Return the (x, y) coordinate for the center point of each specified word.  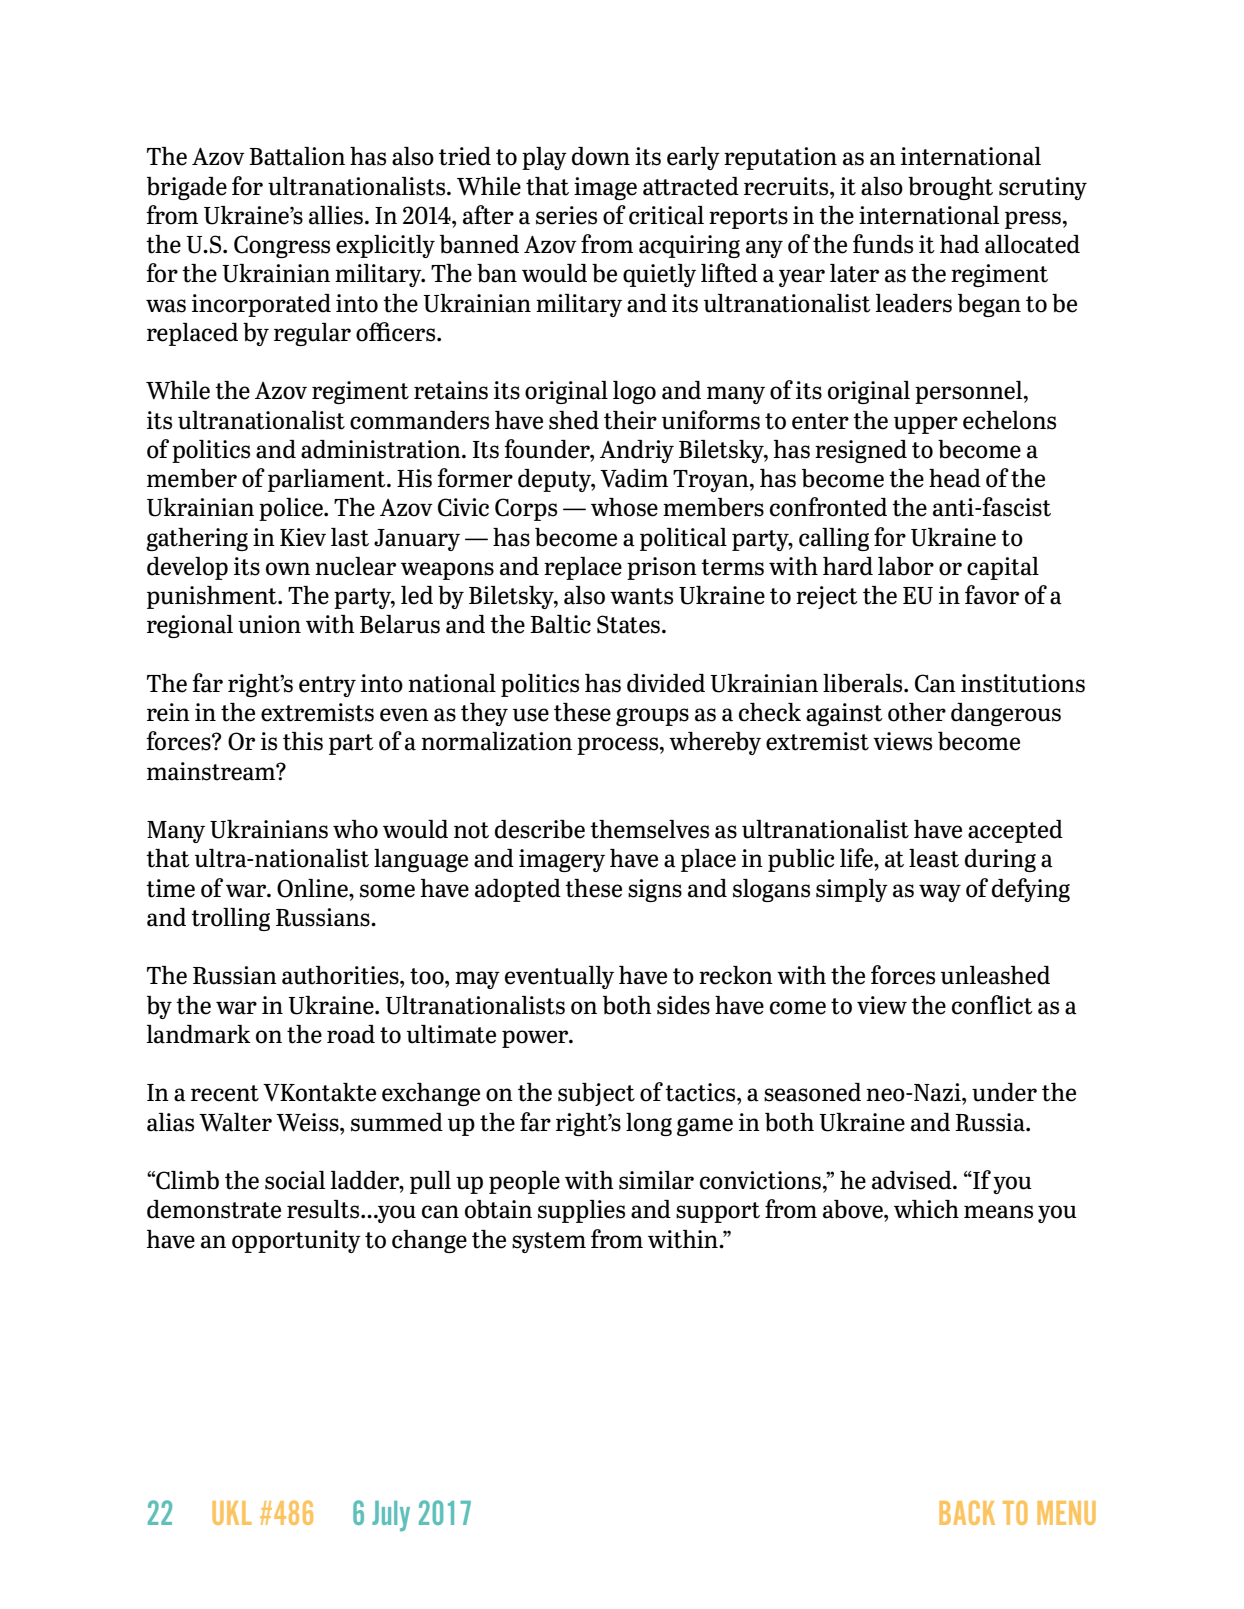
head (955, 478)
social (295, 1180)
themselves (649, 829)
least (934, 858)
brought (950, 188)
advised (913, 1180)
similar (656, 1180)
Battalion (297, 156)
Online (313, 888)
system (549, 1242)
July (391, 1516)
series (566, 215)
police (292, 509)
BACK (967, 1512)
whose (624, 507)
